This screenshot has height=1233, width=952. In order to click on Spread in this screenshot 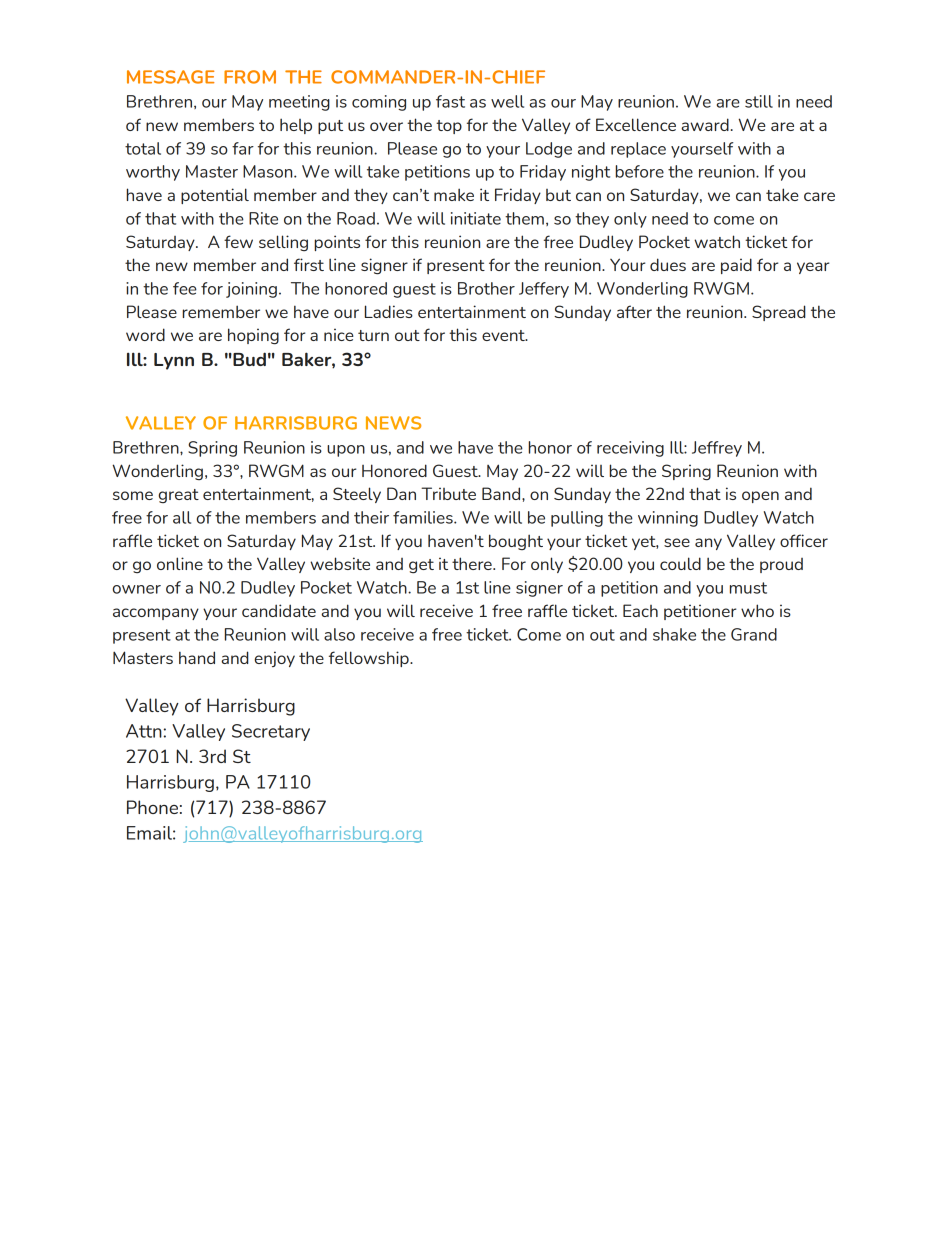, I will do `click(779, 313)`.
